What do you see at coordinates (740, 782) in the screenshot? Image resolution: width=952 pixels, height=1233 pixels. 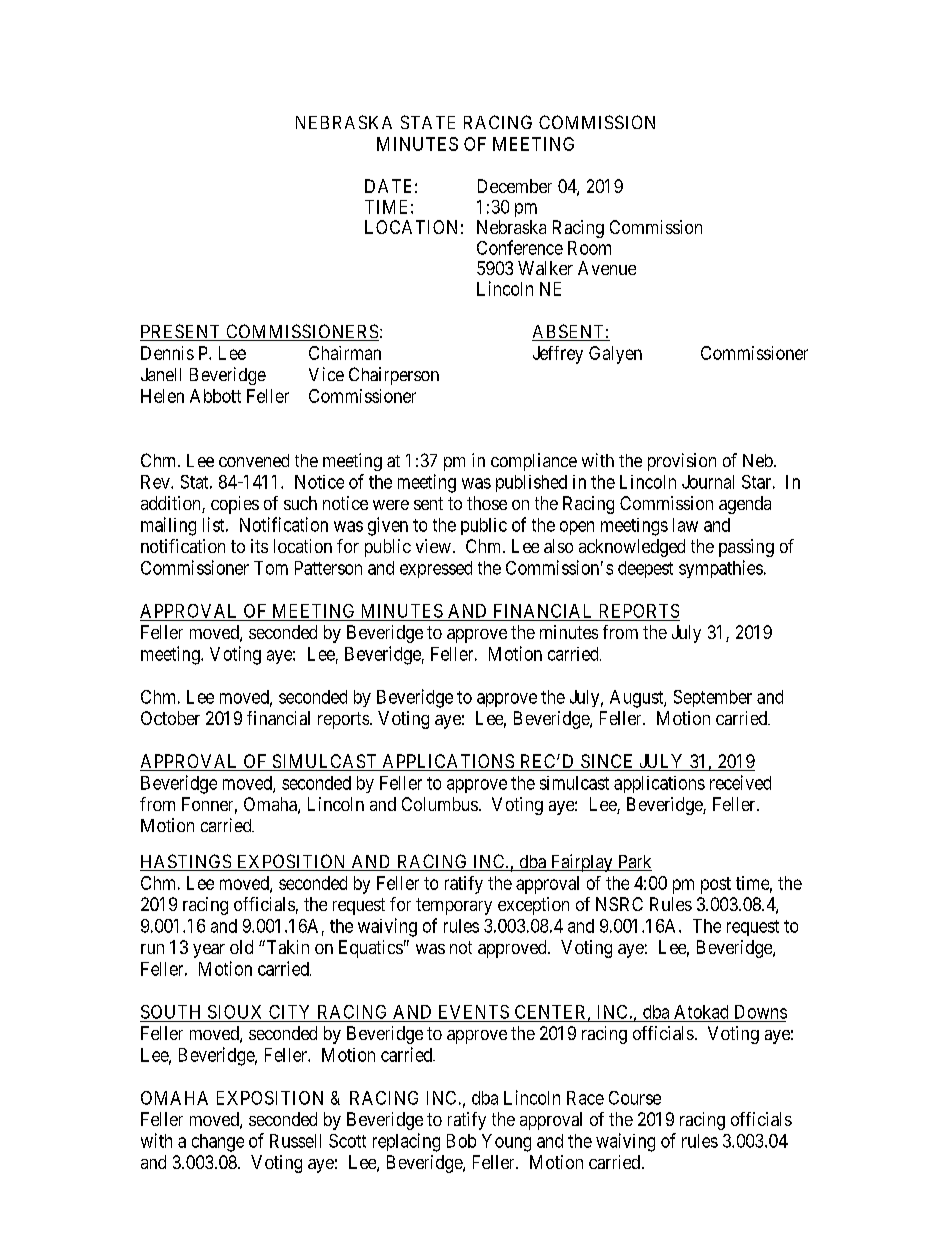 I see `received` at bounding box center [740, 782].
